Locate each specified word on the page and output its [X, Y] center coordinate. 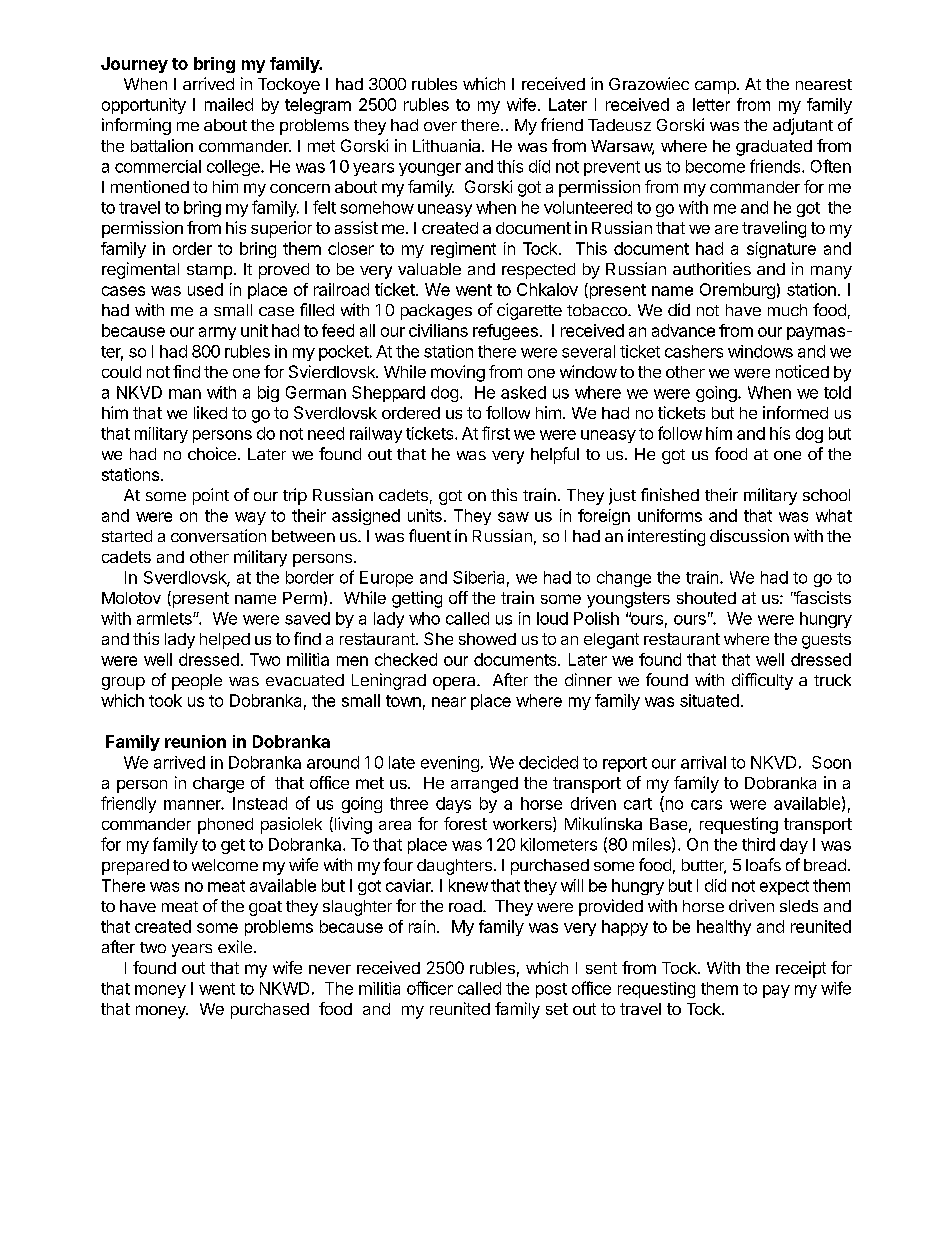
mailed [229, 104]
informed [795, 412]
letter [711, 104]
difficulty [762, 681]
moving [458, 373]
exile [235, 946]
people [197, 682]
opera [455, 683]
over [440, 126]
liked [210, 412]
